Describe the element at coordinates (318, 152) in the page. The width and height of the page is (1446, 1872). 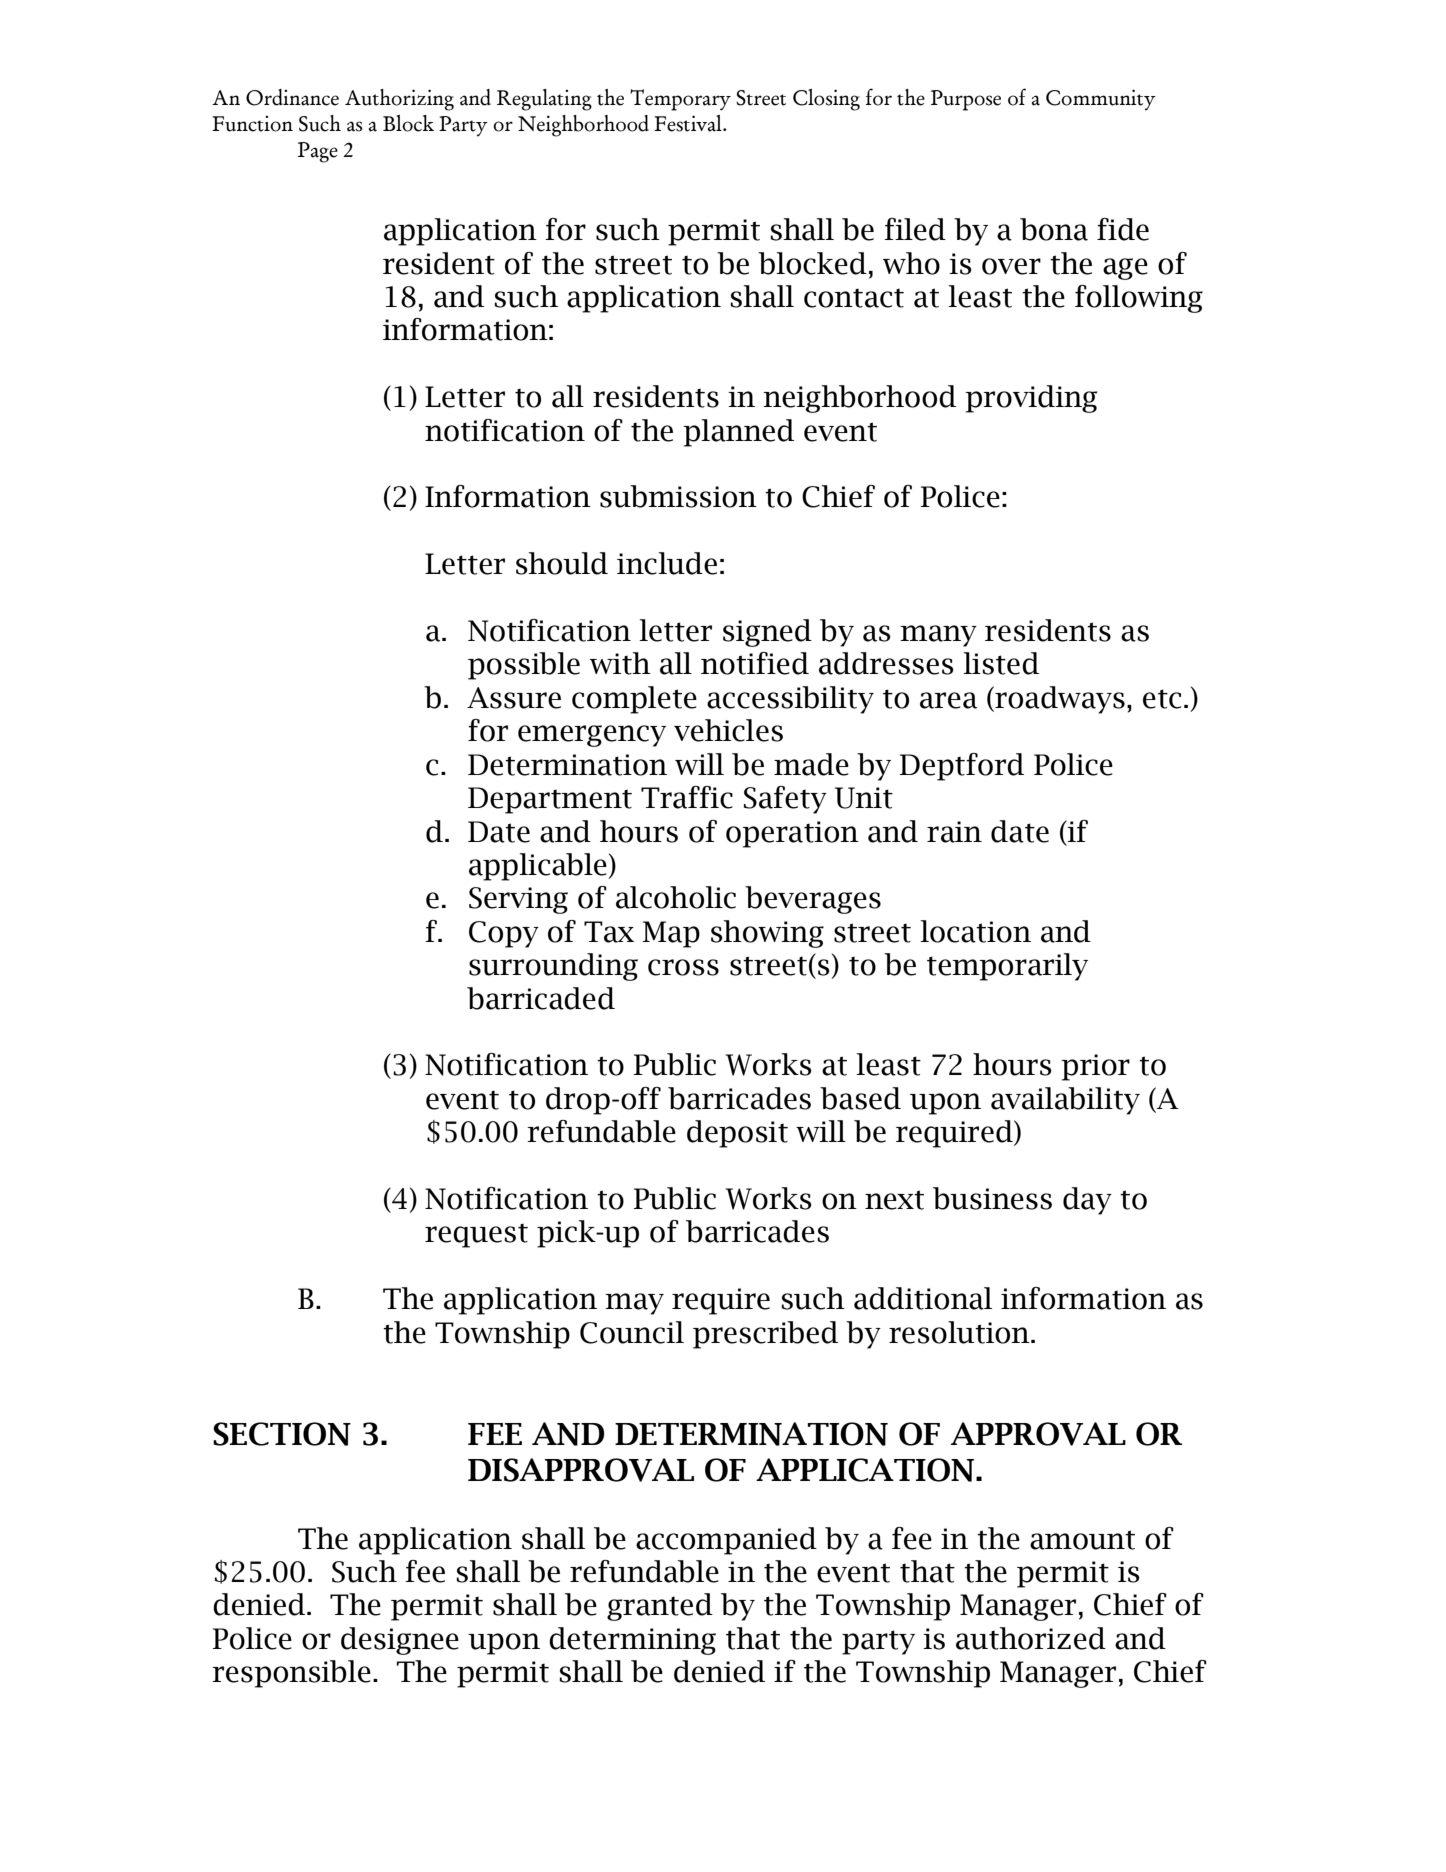
I see `Page` at that location.
